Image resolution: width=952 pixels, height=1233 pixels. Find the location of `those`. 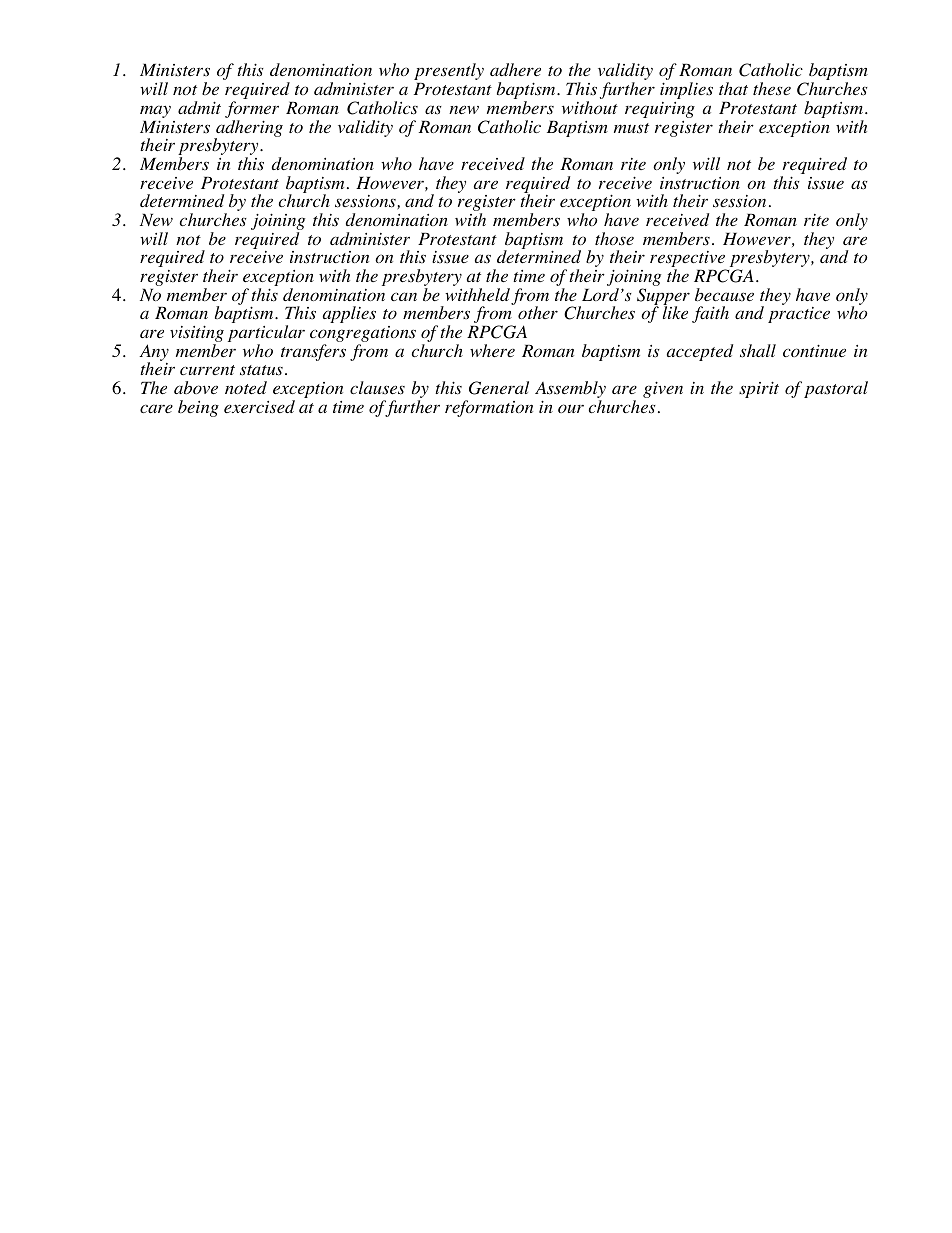

those is located at coordinates (614, 239).
